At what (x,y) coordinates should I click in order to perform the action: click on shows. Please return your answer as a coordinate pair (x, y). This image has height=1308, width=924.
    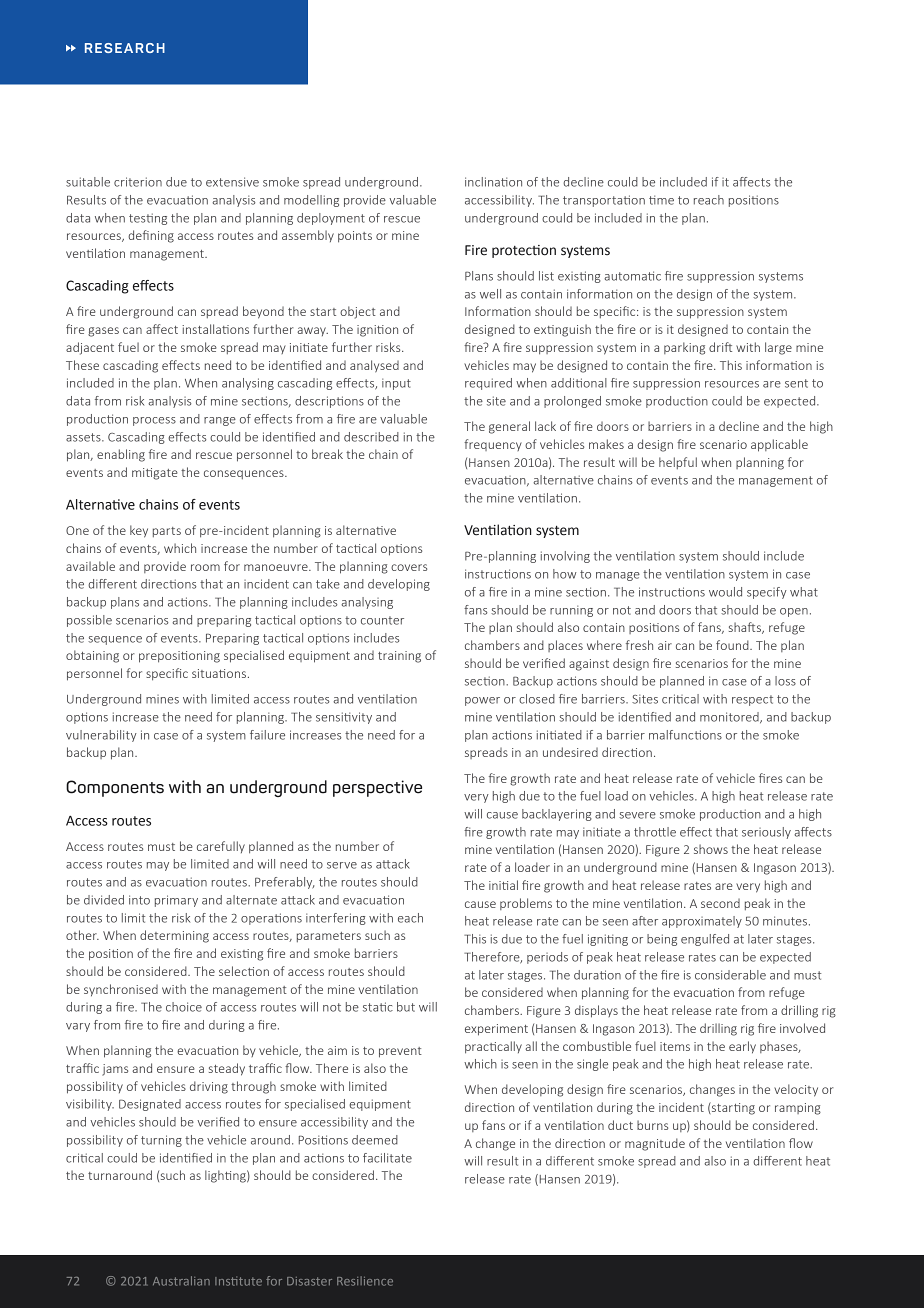
    Looking at the image, I should click on (711, 849).
